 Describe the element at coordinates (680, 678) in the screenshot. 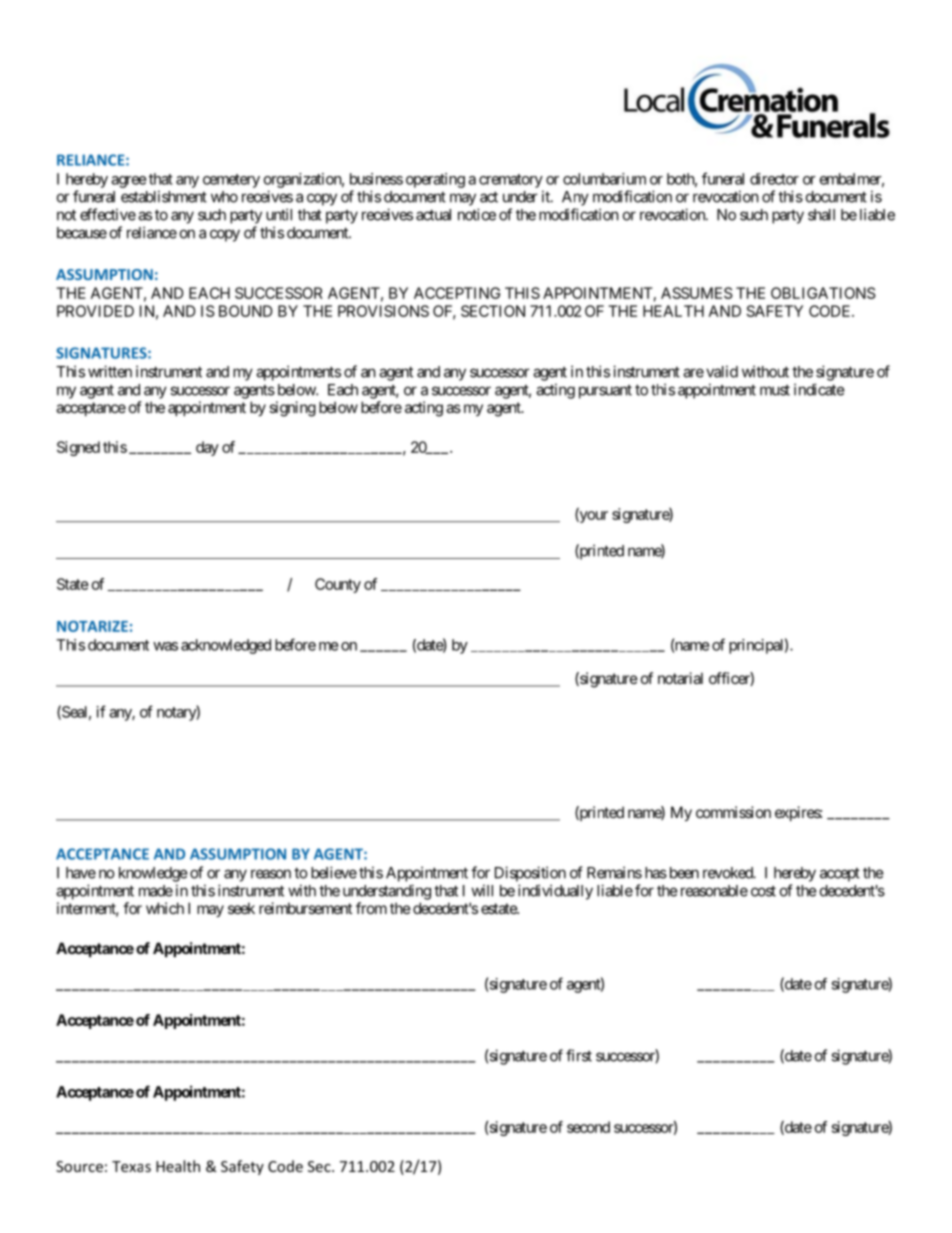

I see `notarial` at that location.
